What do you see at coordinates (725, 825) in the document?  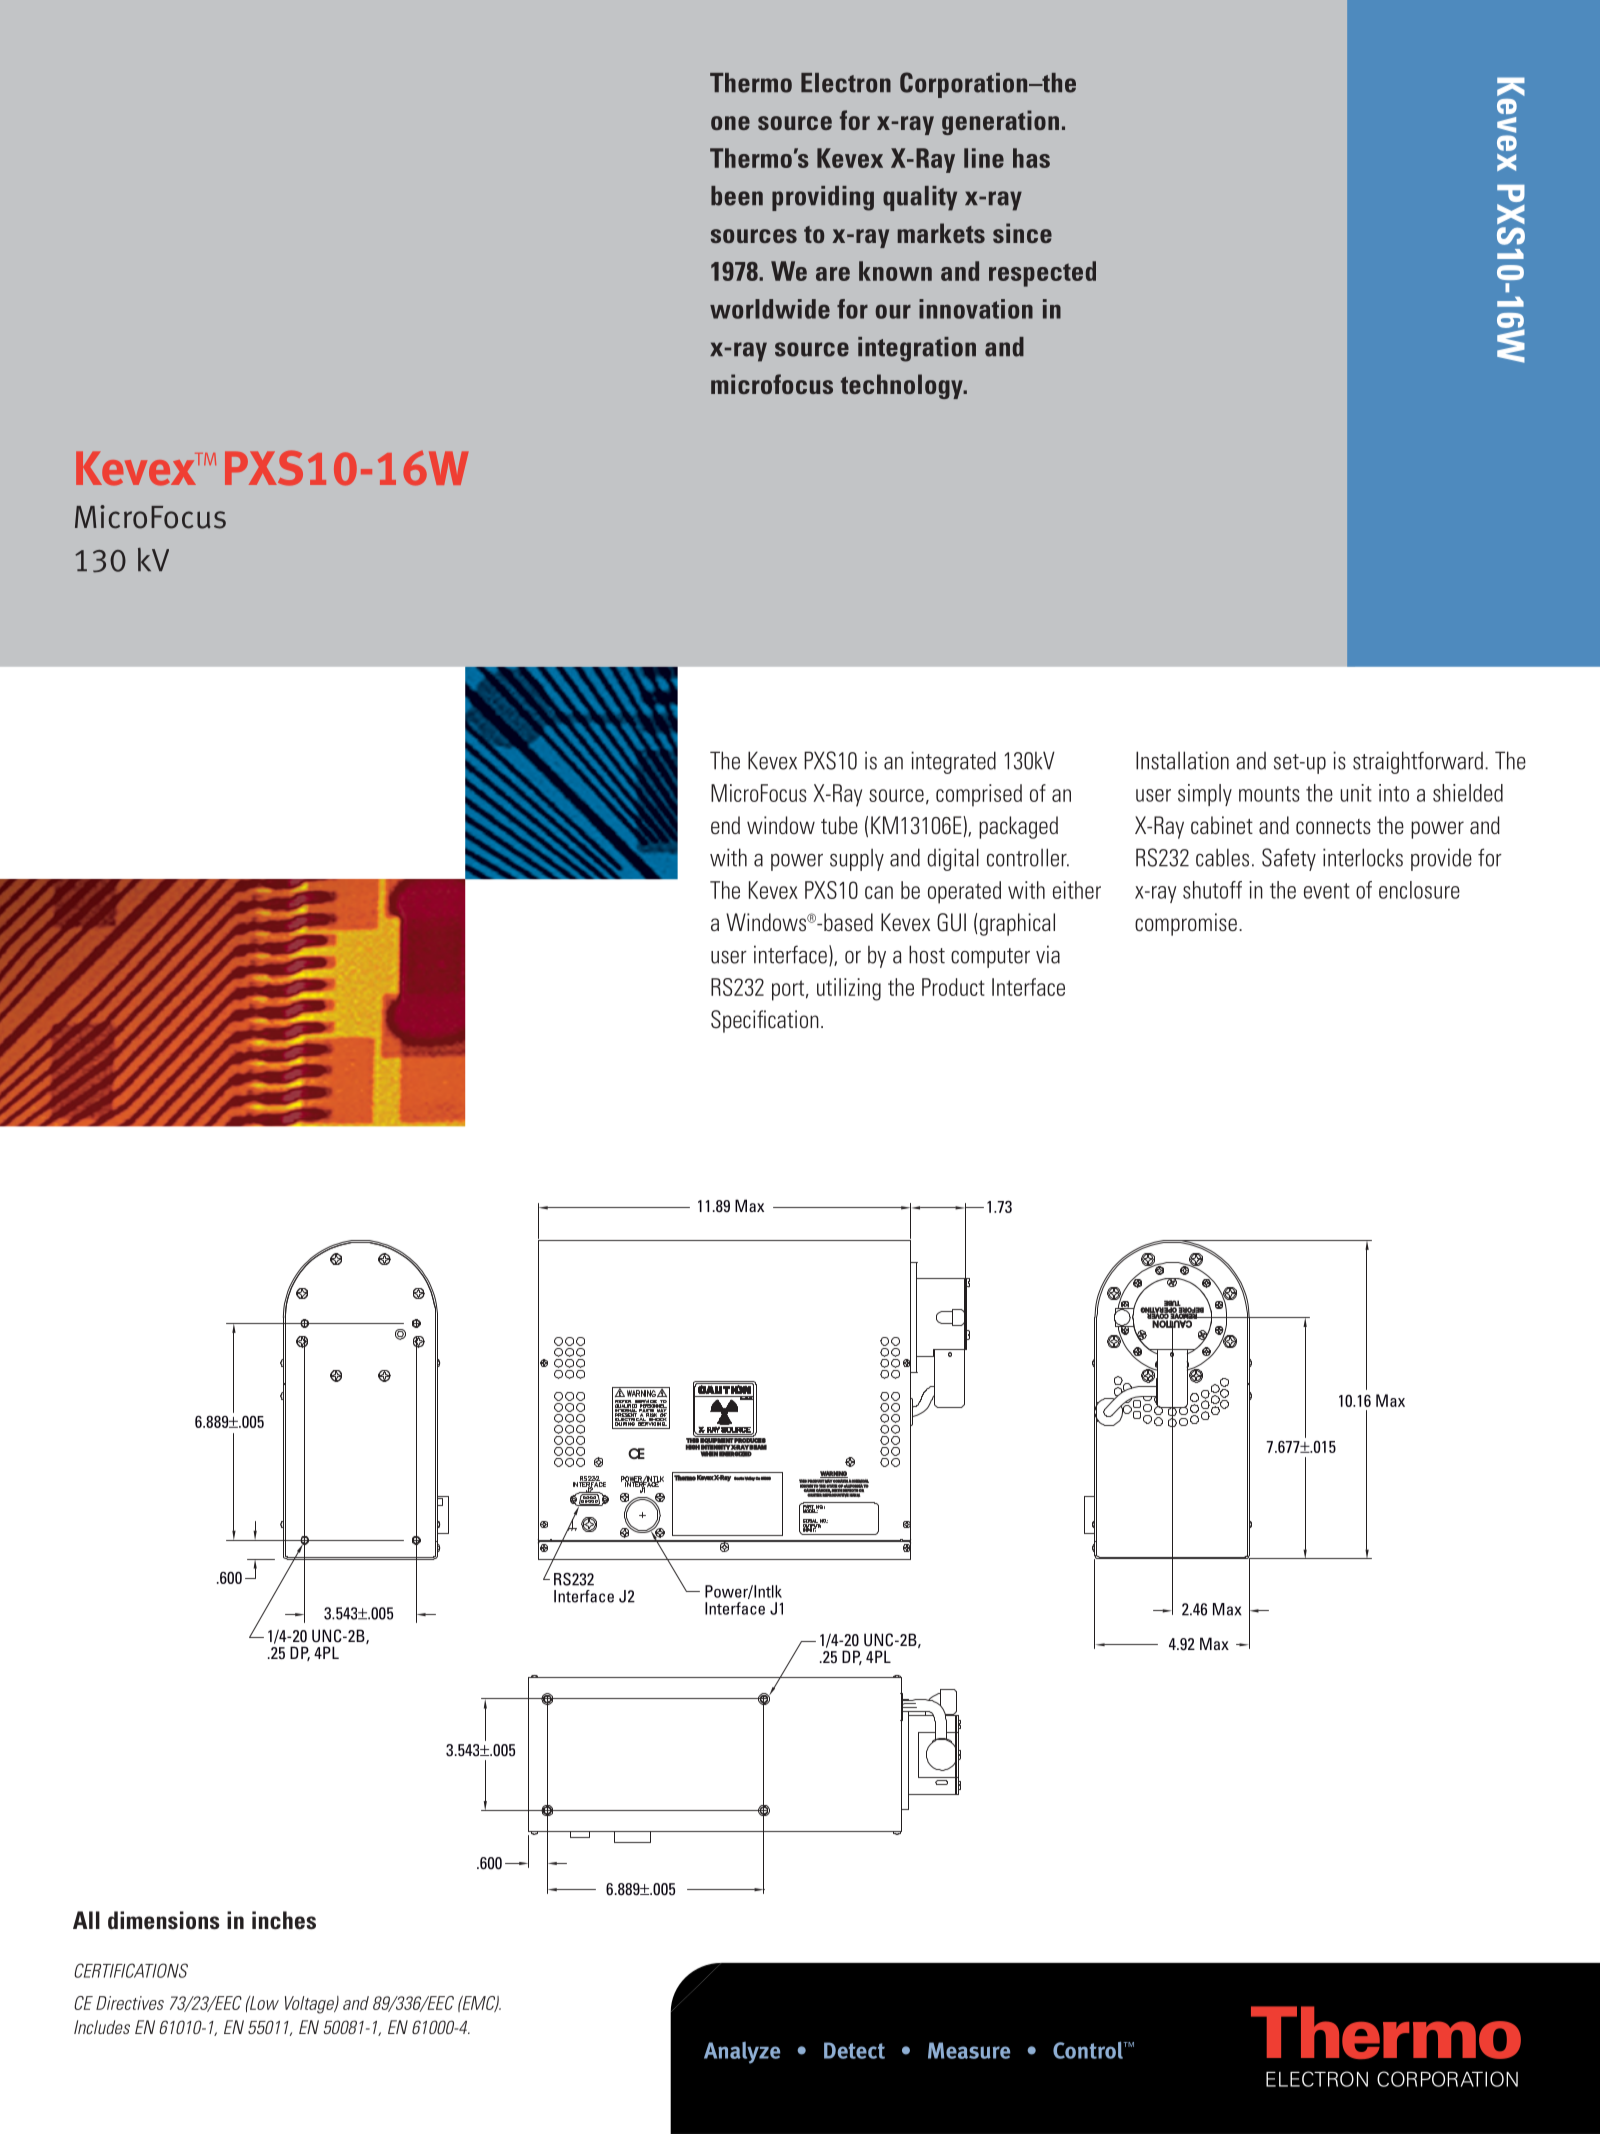 I see `end` at bounding box center [725, 825].
